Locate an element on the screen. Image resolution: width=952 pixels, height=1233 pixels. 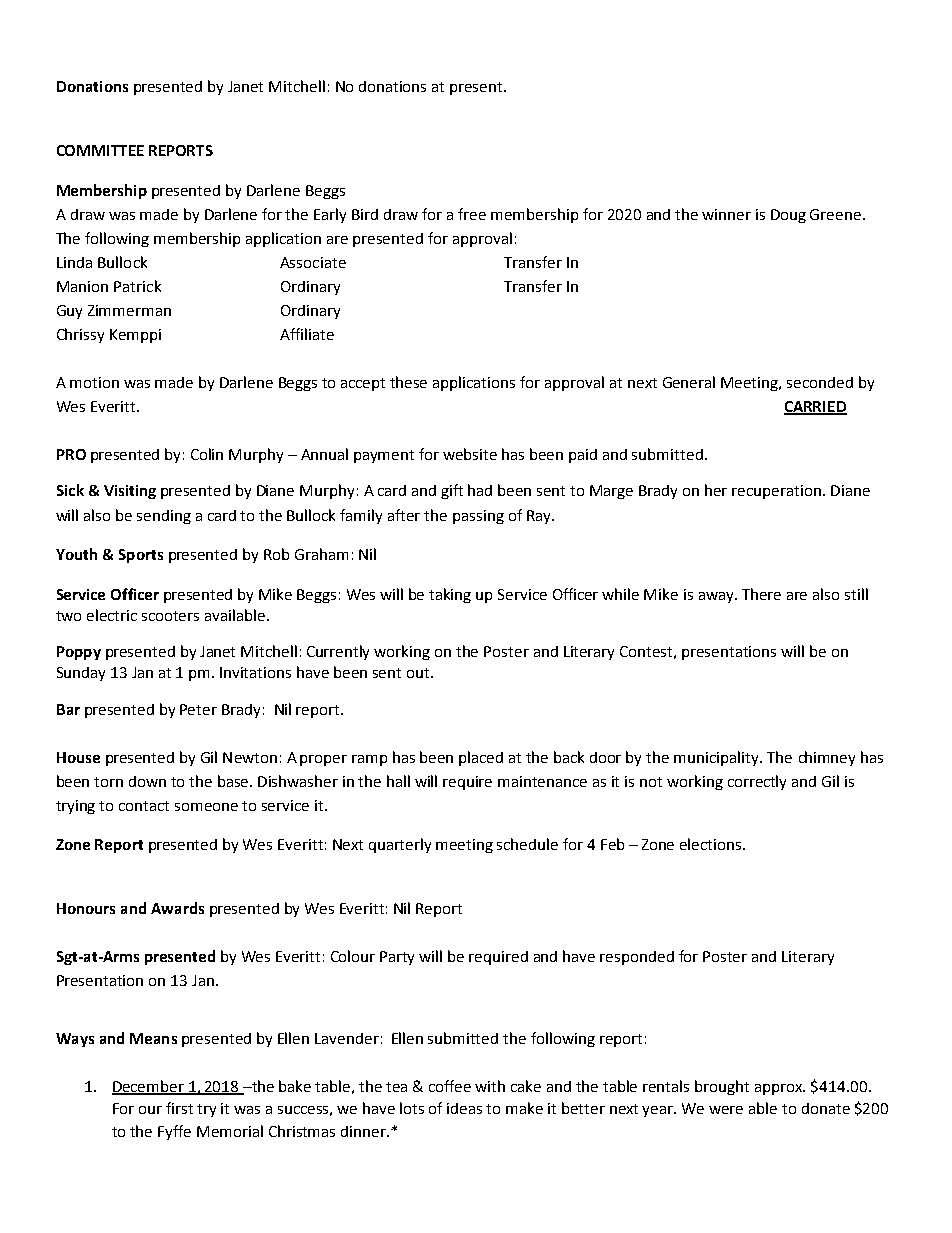
gift is located at coordinates (452, 491).
